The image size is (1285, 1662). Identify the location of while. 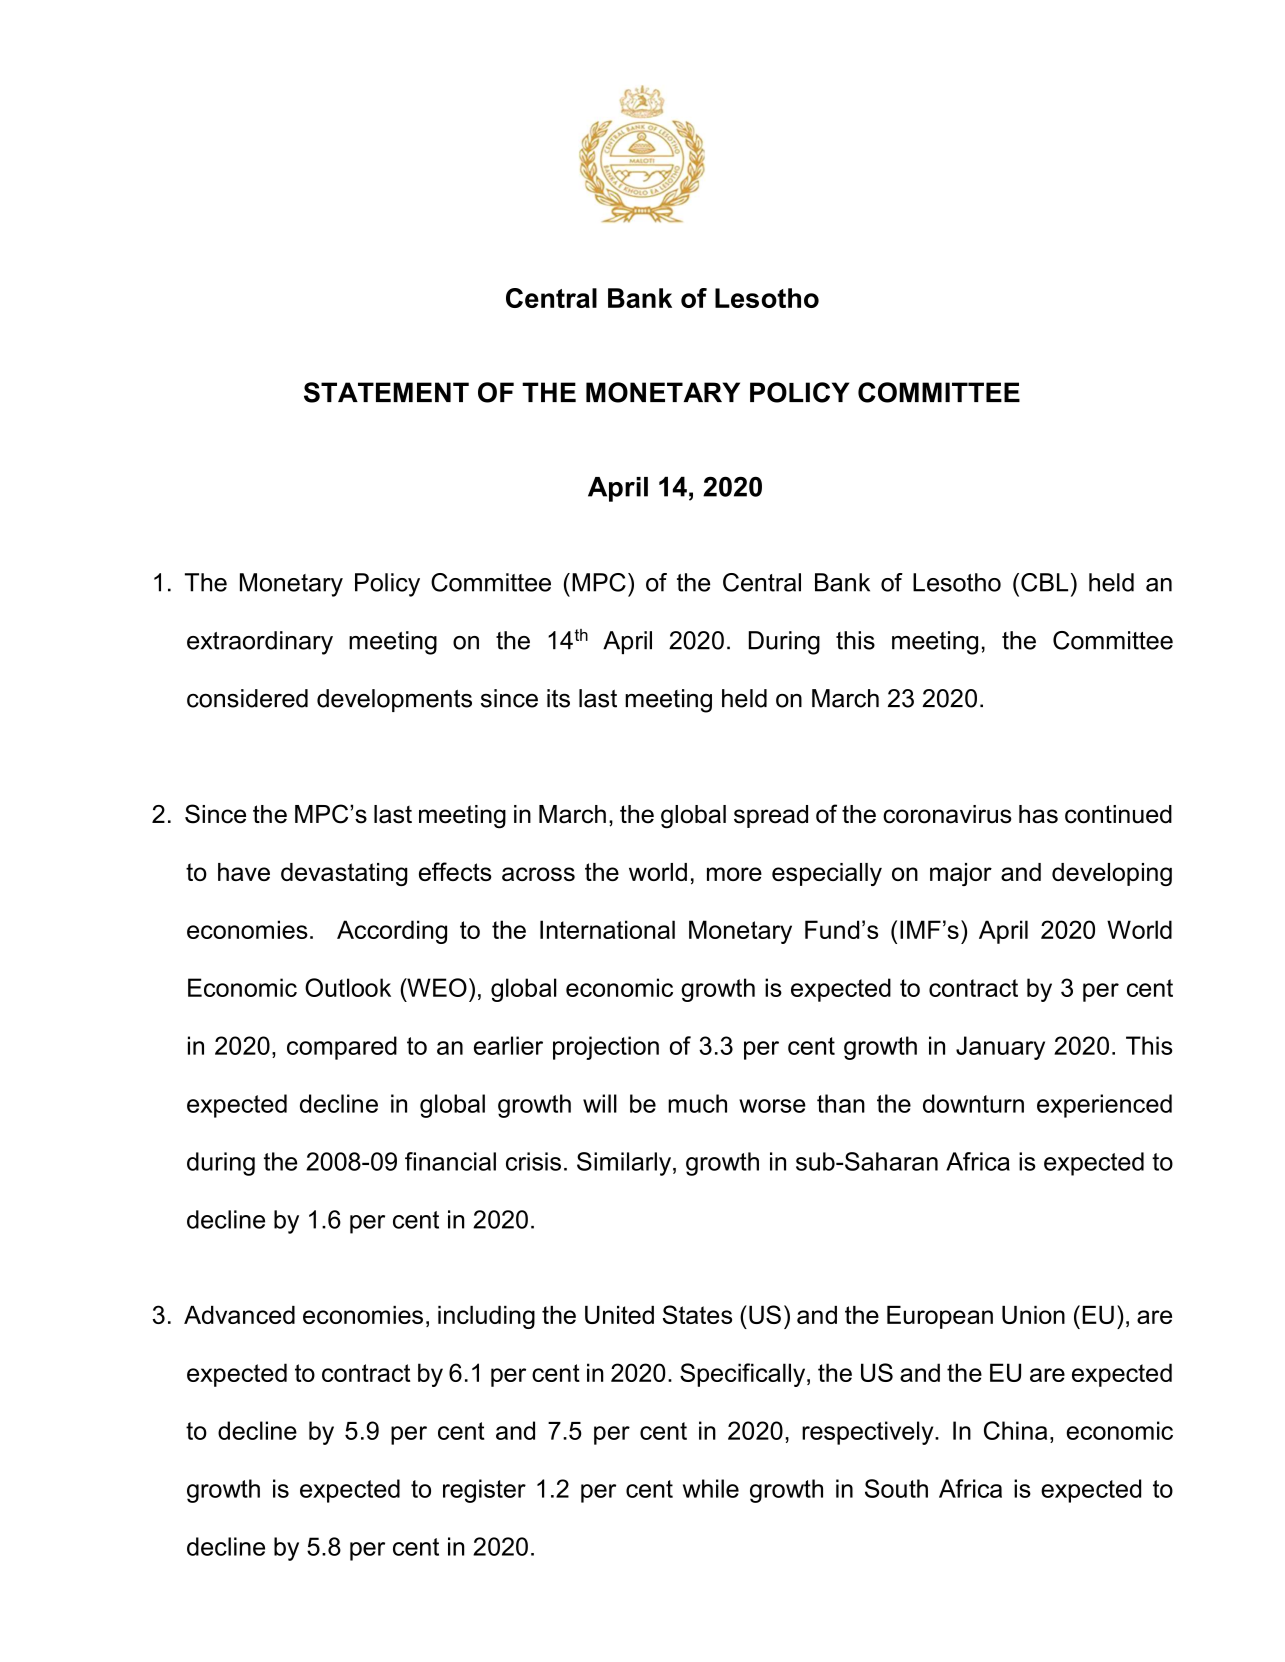
(711, 1488).
